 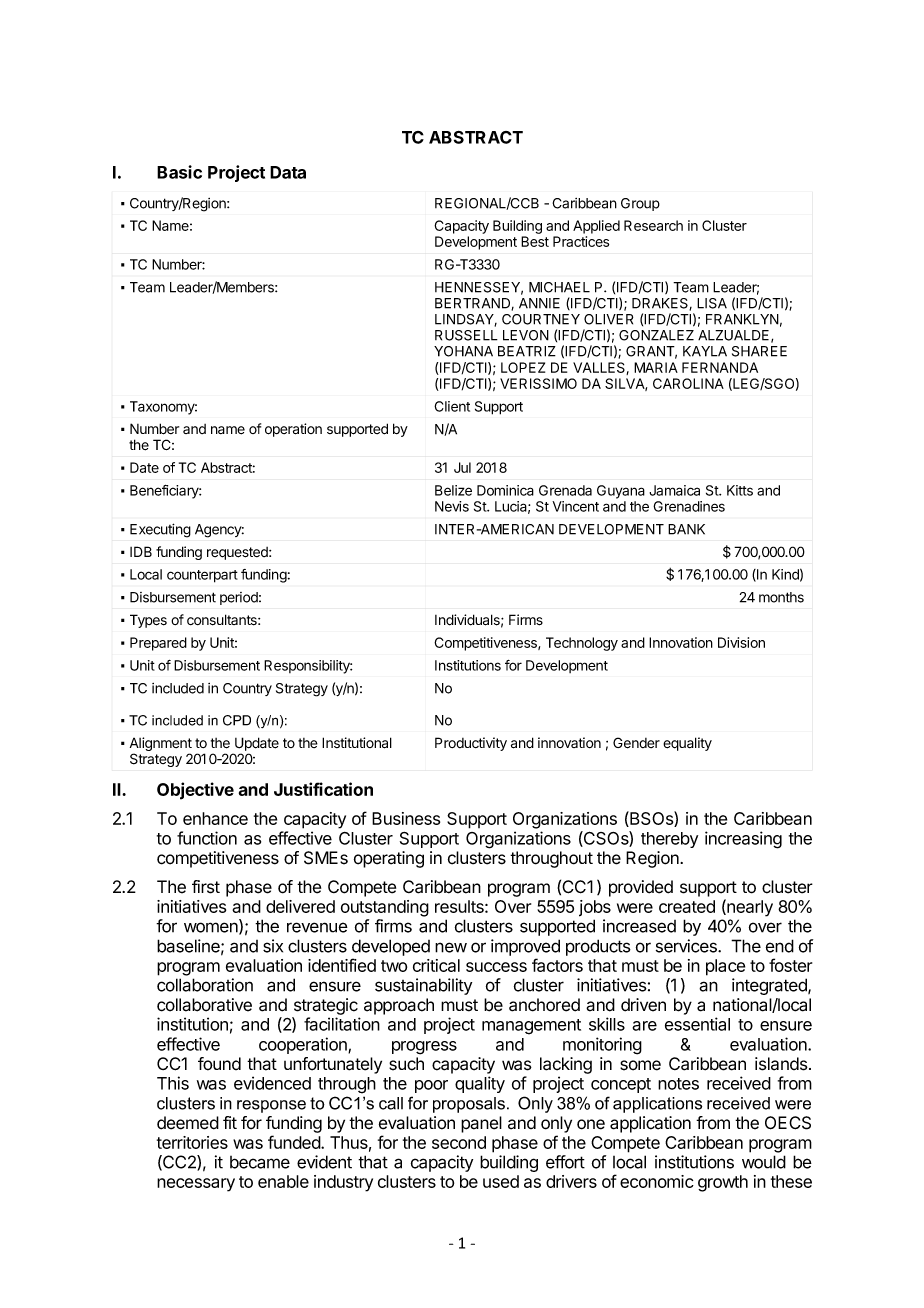 What do you see at coordinates (686, 529) in the screenshot?
I see `BANK` at bounding box center [686, 529].
